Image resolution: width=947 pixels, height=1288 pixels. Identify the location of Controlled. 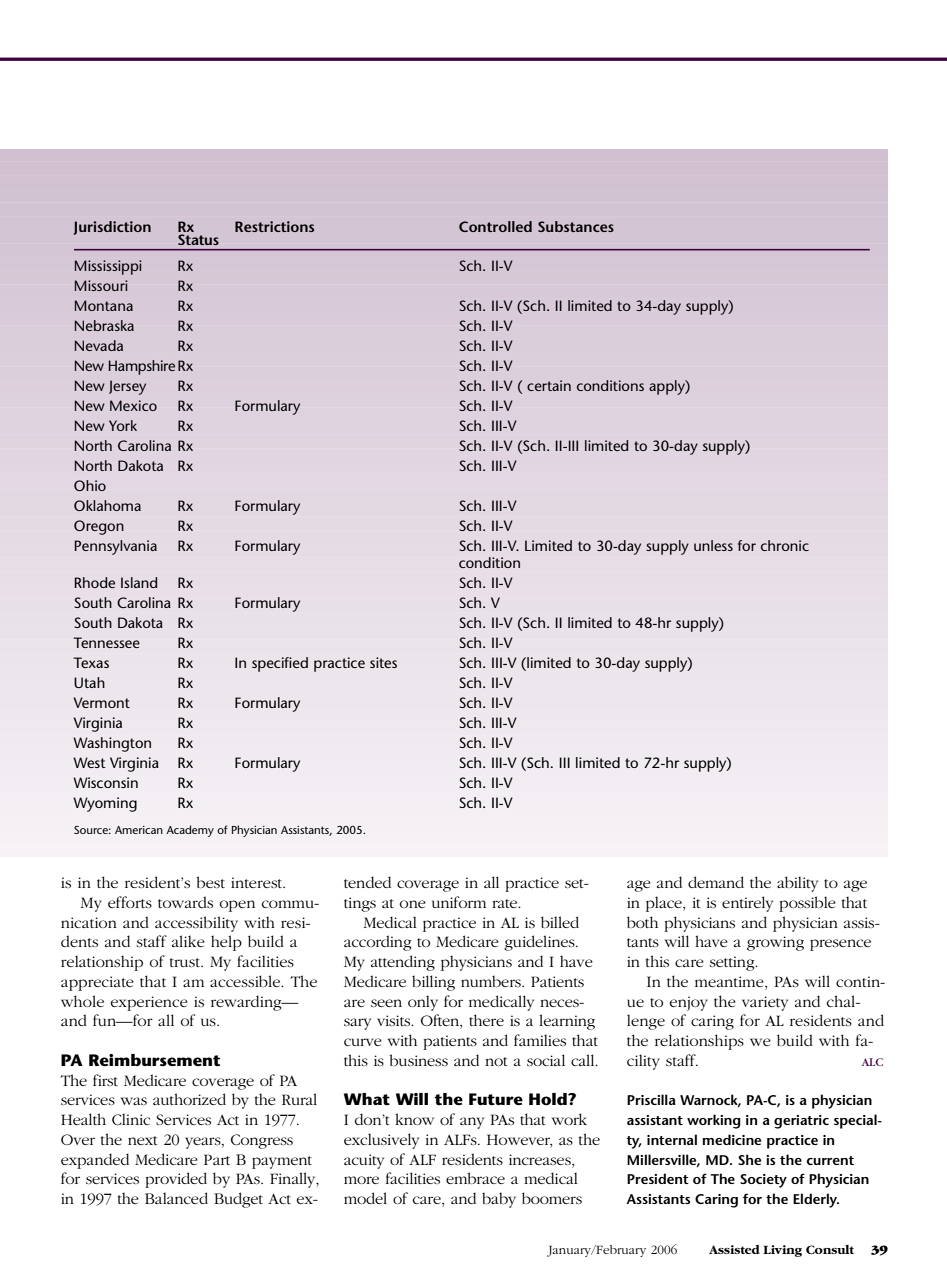
(495, 226).
